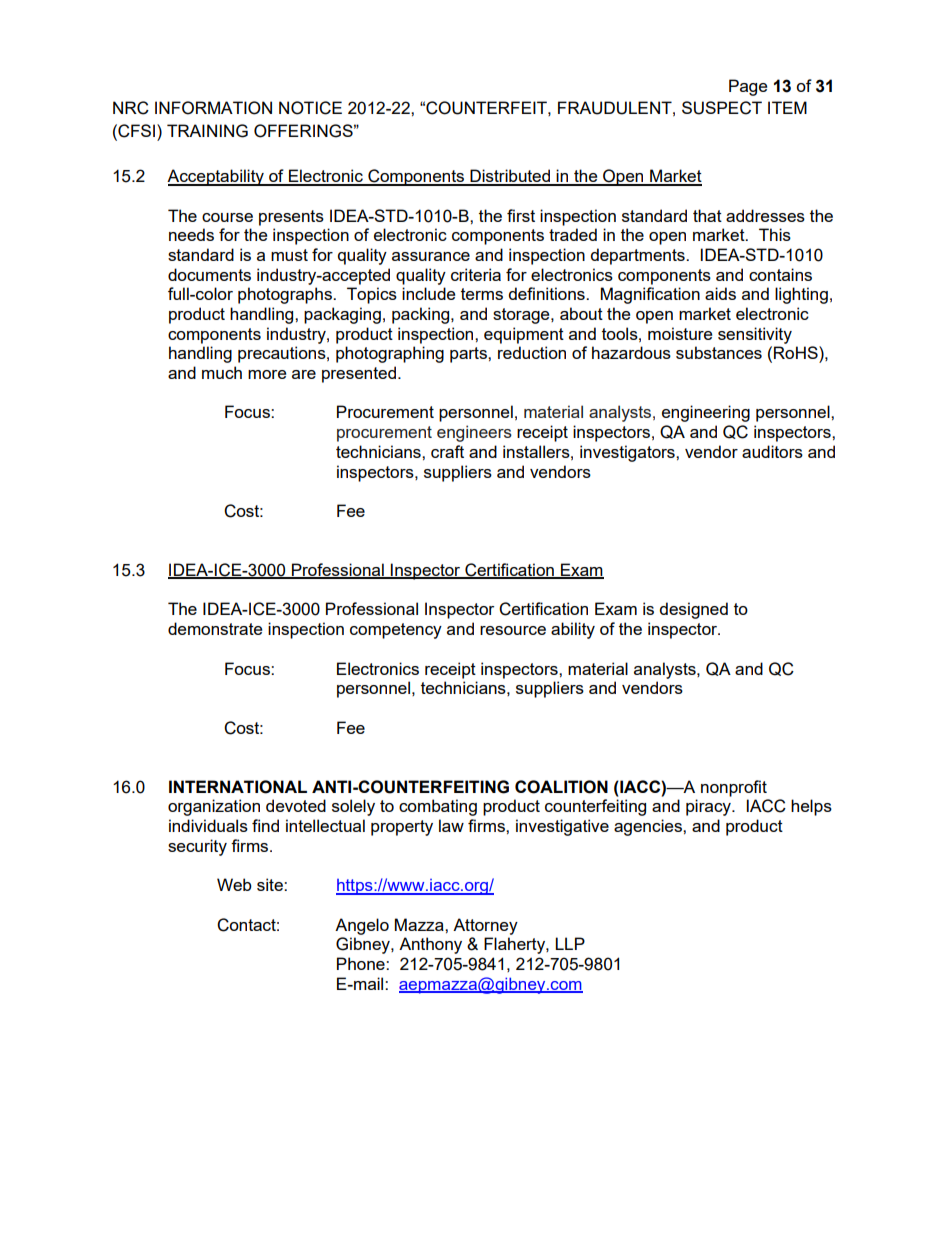 The height and width of the document is (1233, 952). Describe the element at coordinates (447, 451) in the document. I see `craft` at that location.
